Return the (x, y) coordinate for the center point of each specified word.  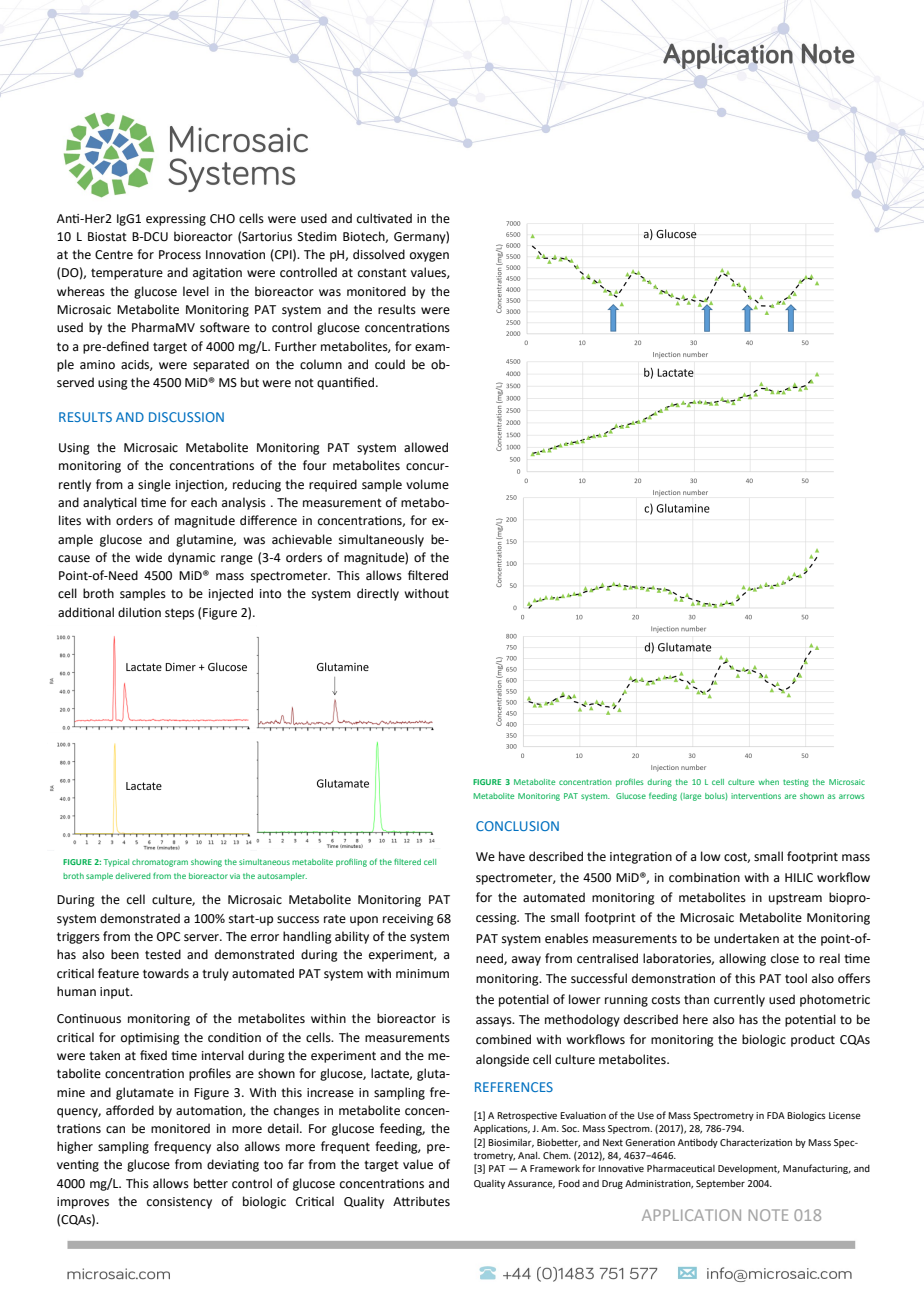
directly (378, 594)
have (512, 856)
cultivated (384, 218)
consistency (179, 1203)
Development (749, 1169)
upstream (795, 899)
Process (180, 255)
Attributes (421, 1201)
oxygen (429, 257)
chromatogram (160, 863)
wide (148, 557)
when (768, 782)
